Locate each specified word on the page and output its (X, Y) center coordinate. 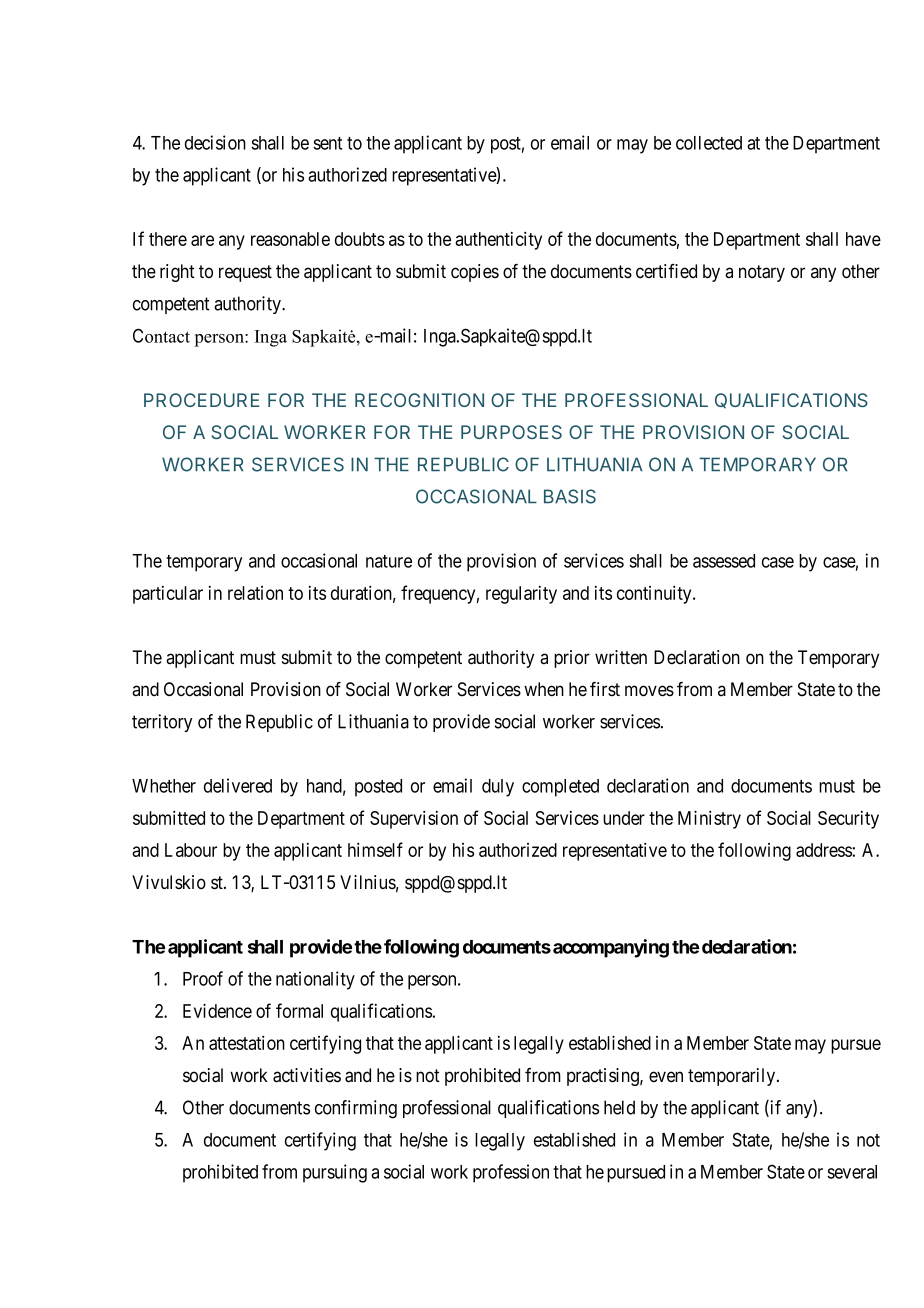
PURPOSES (511, 432)
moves (649, 691)
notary (762, 273)
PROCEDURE (201, 400)
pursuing (335, 1173)
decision (215, 142)
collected (709, 143)
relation (255, 593)
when (544, 689)
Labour (191, 850)
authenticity (498, 241)
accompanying (611, 948)
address (824, 850)
